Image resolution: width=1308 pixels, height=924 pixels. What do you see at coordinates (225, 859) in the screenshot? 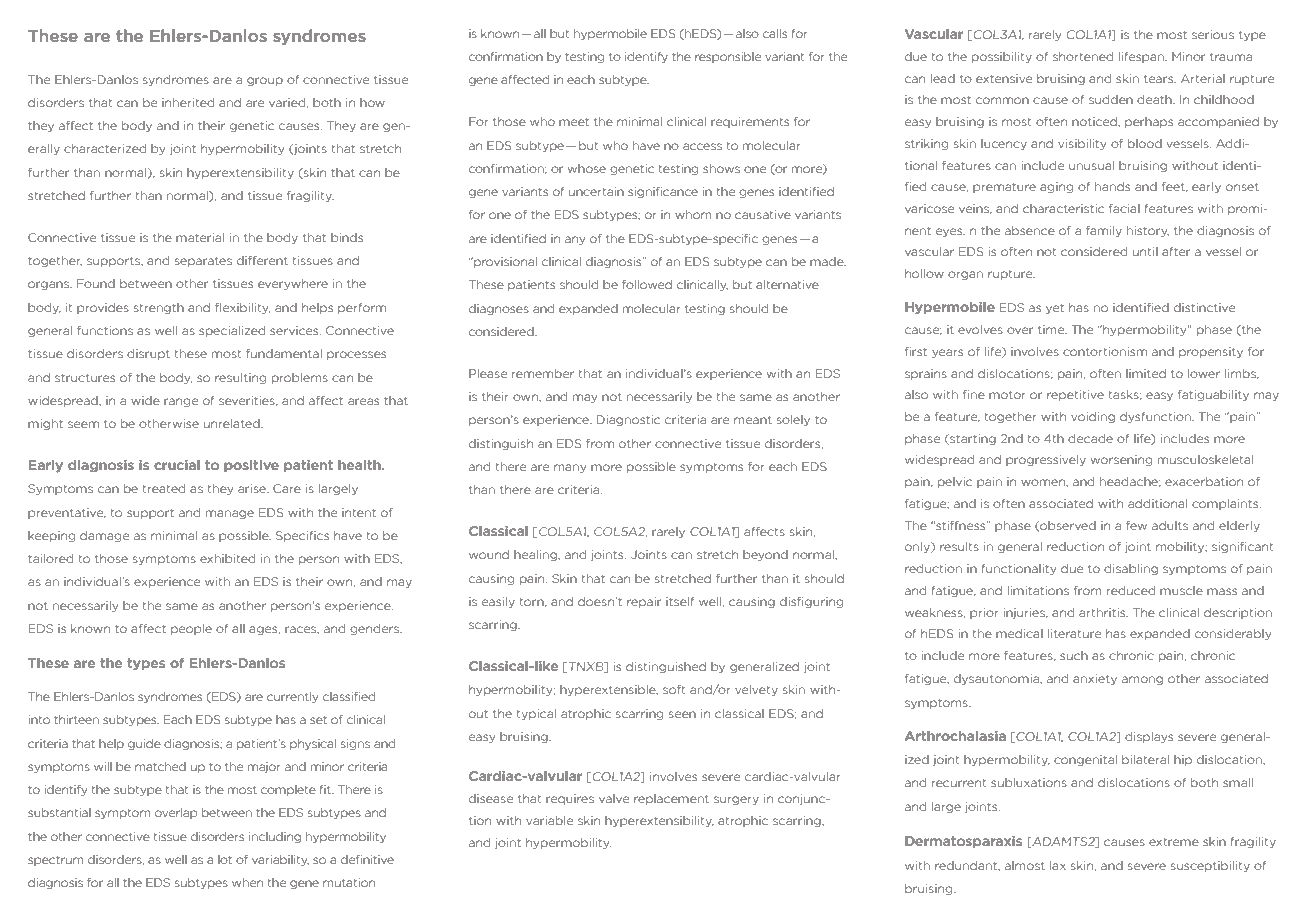
I see `lot` at bounding box center [225, 859].
